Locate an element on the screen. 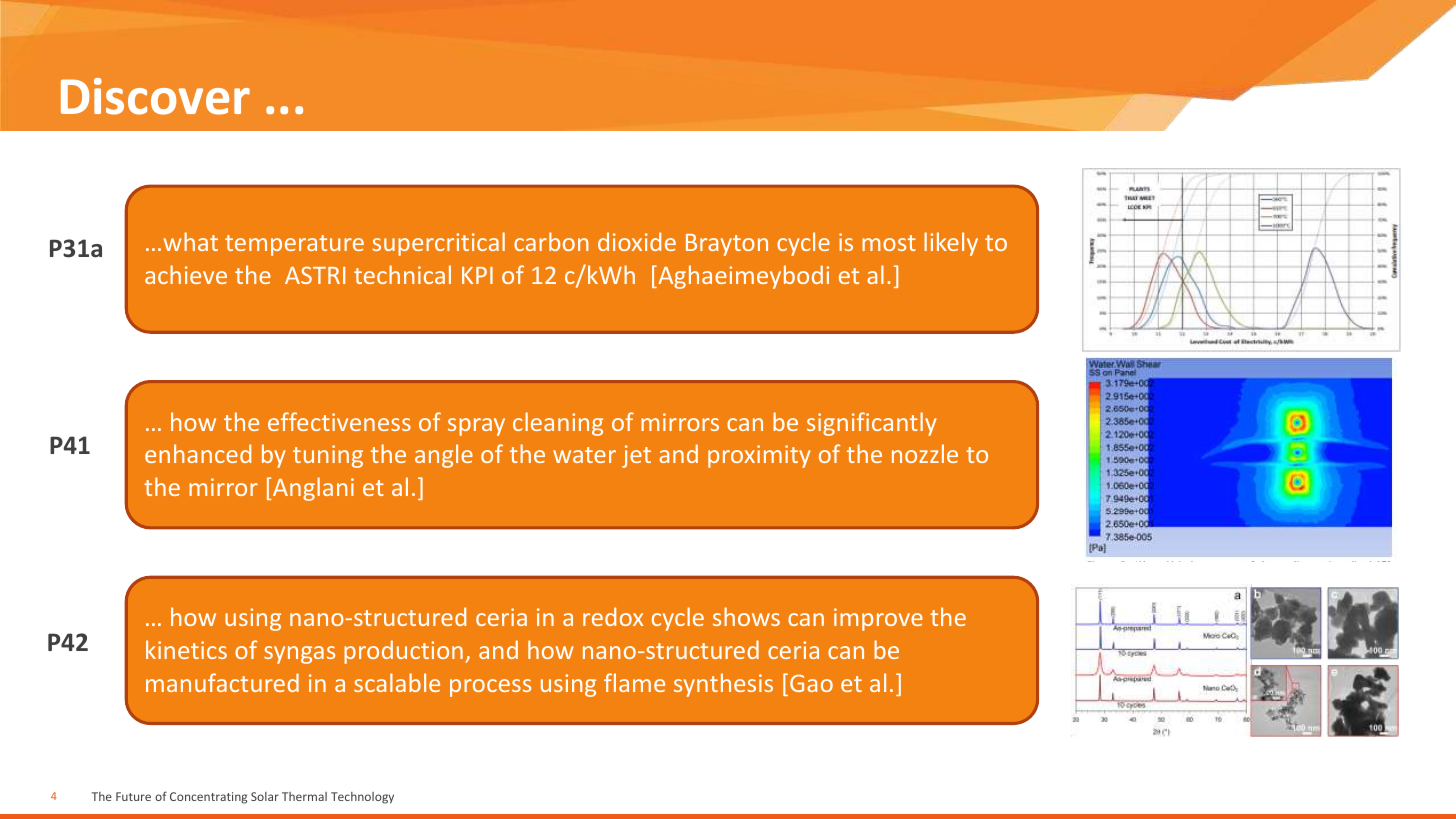  Technology is located at coordinates (362, 798).
